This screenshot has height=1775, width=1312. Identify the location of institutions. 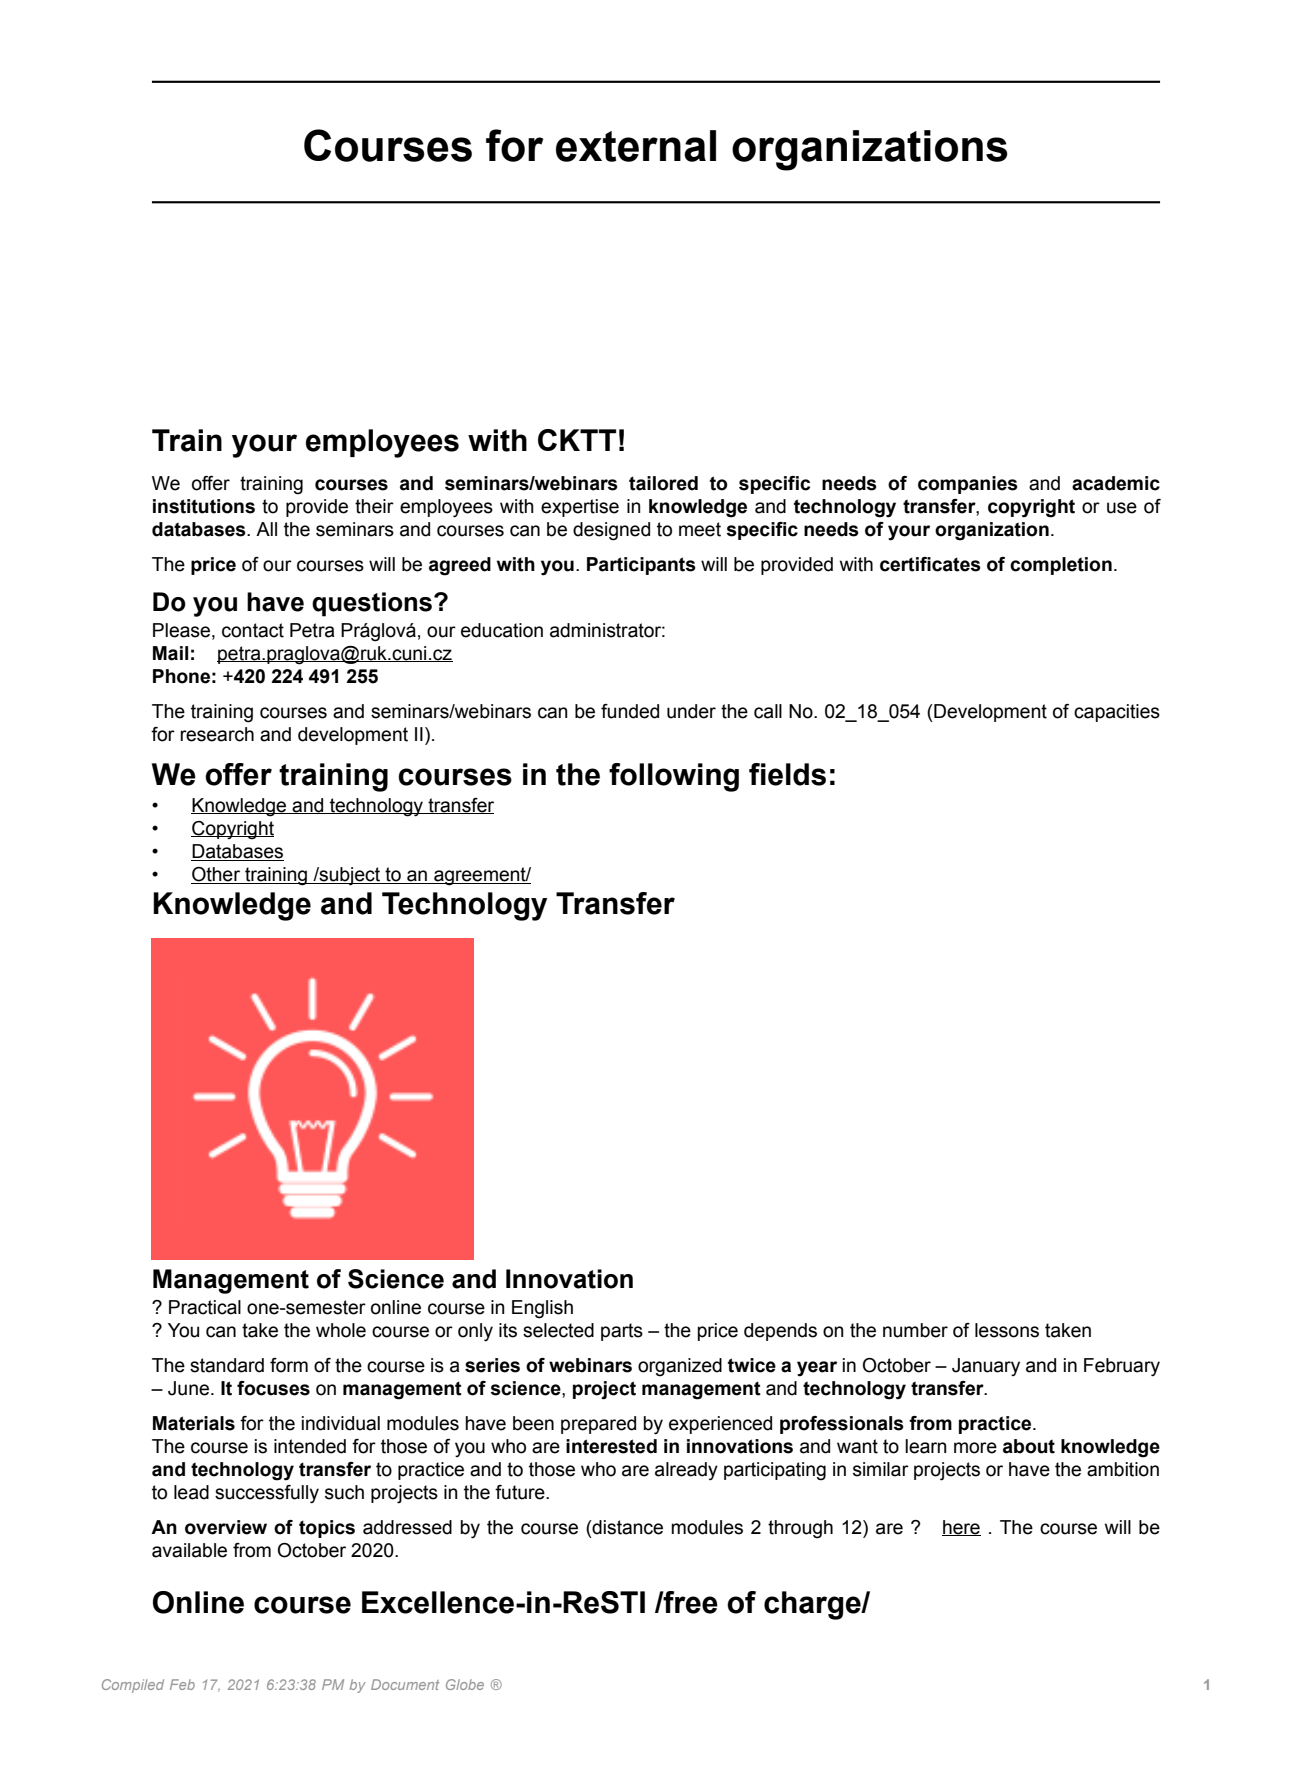
(204, 506).
